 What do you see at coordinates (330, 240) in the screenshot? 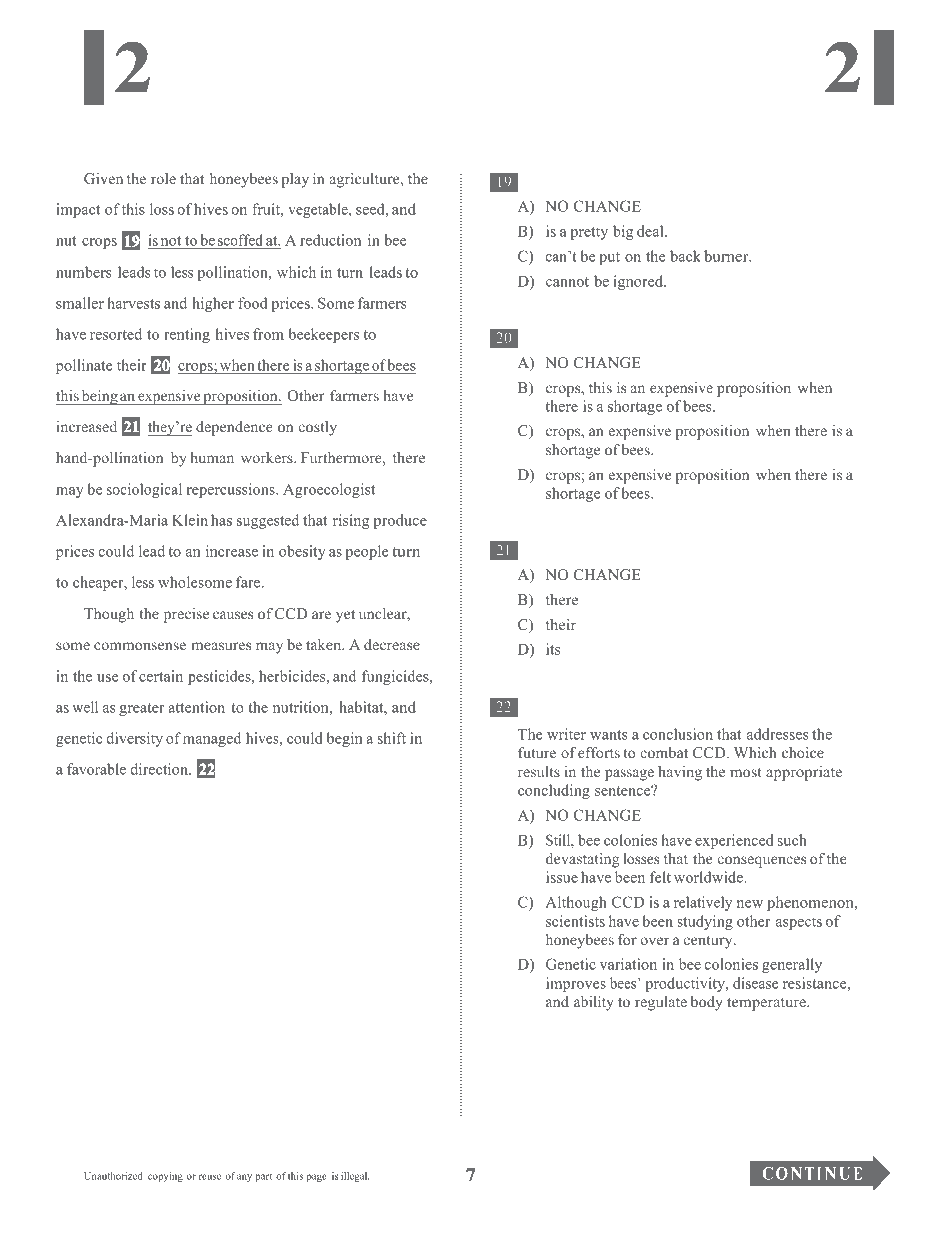
I see `reduction` at bounding box center [330, 240].
